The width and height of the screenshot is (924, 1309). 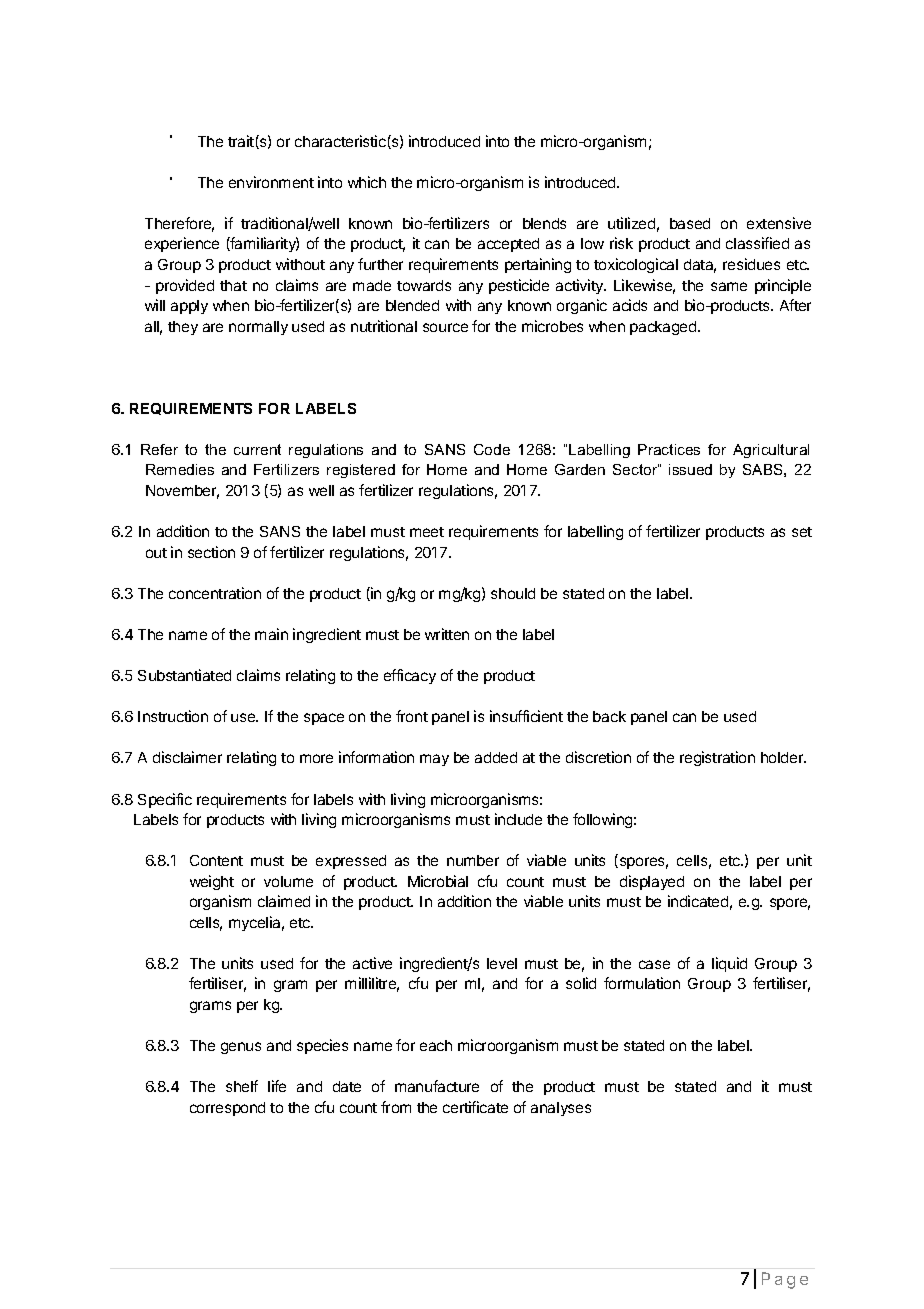 I want to click on formulation, so click(x=642, y=983).
